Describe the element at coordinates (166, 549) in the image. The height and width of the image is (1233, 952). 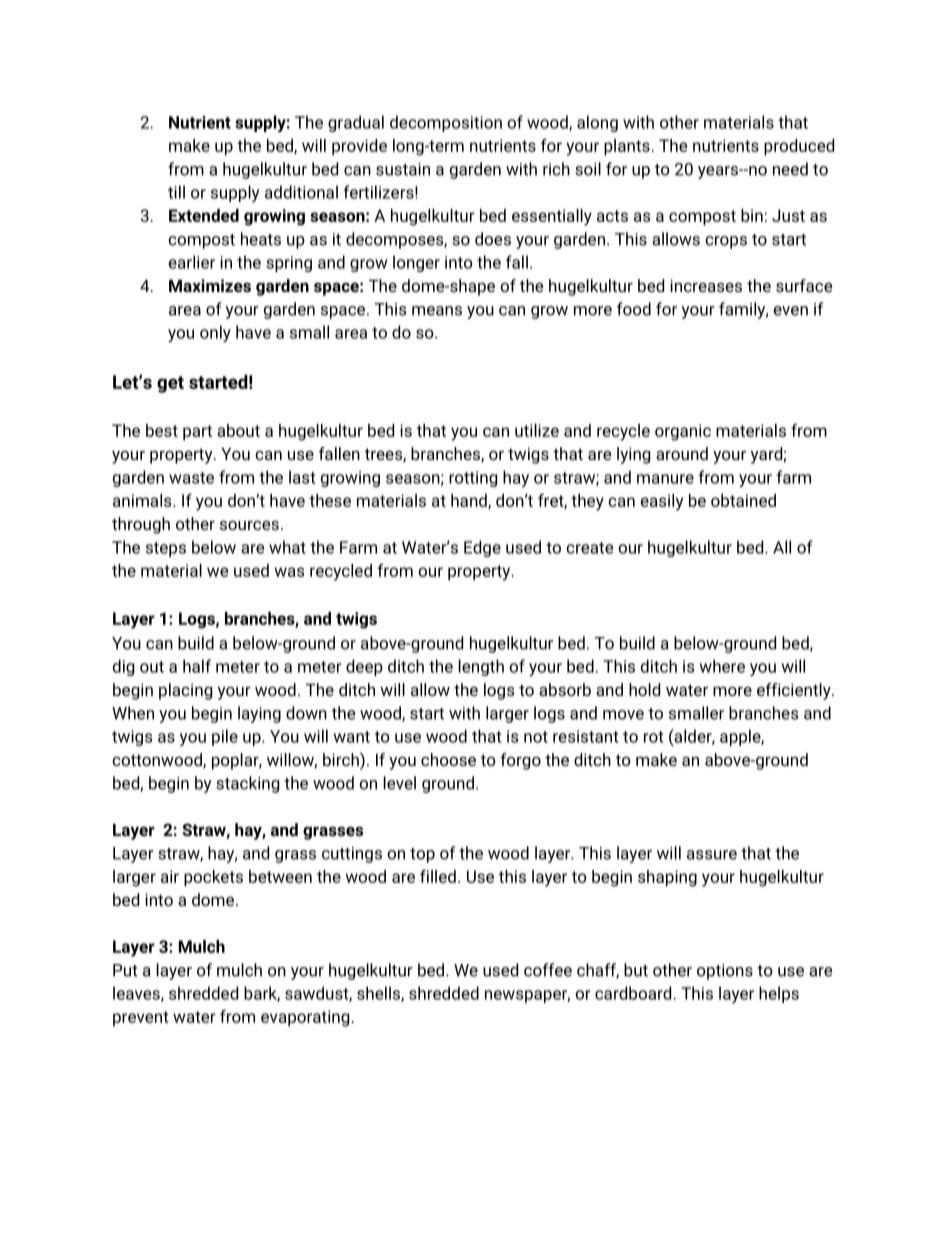
I see `steps` at that location.
